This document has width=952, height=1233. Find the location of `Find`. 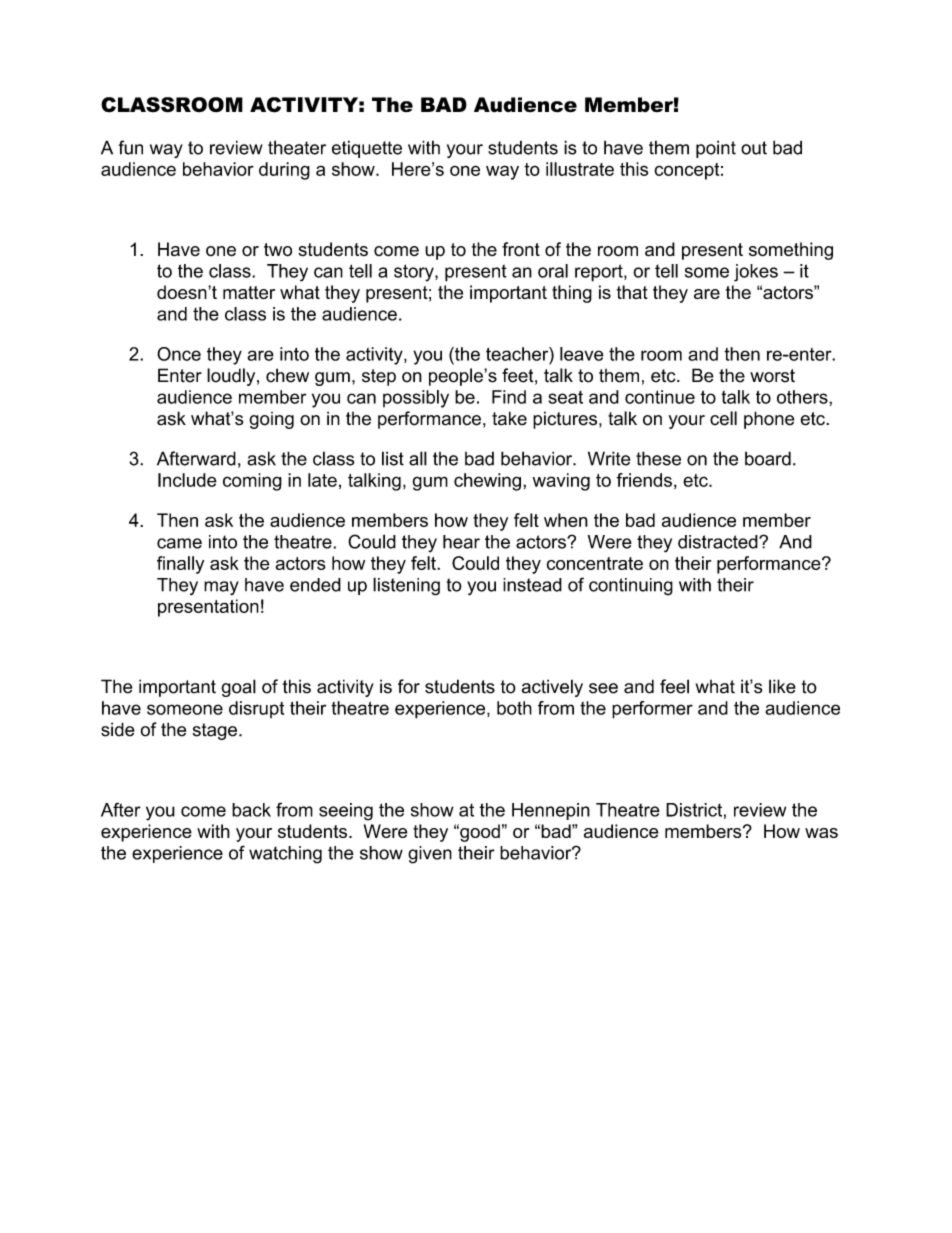

Find is located at coordinates (509, 397).
